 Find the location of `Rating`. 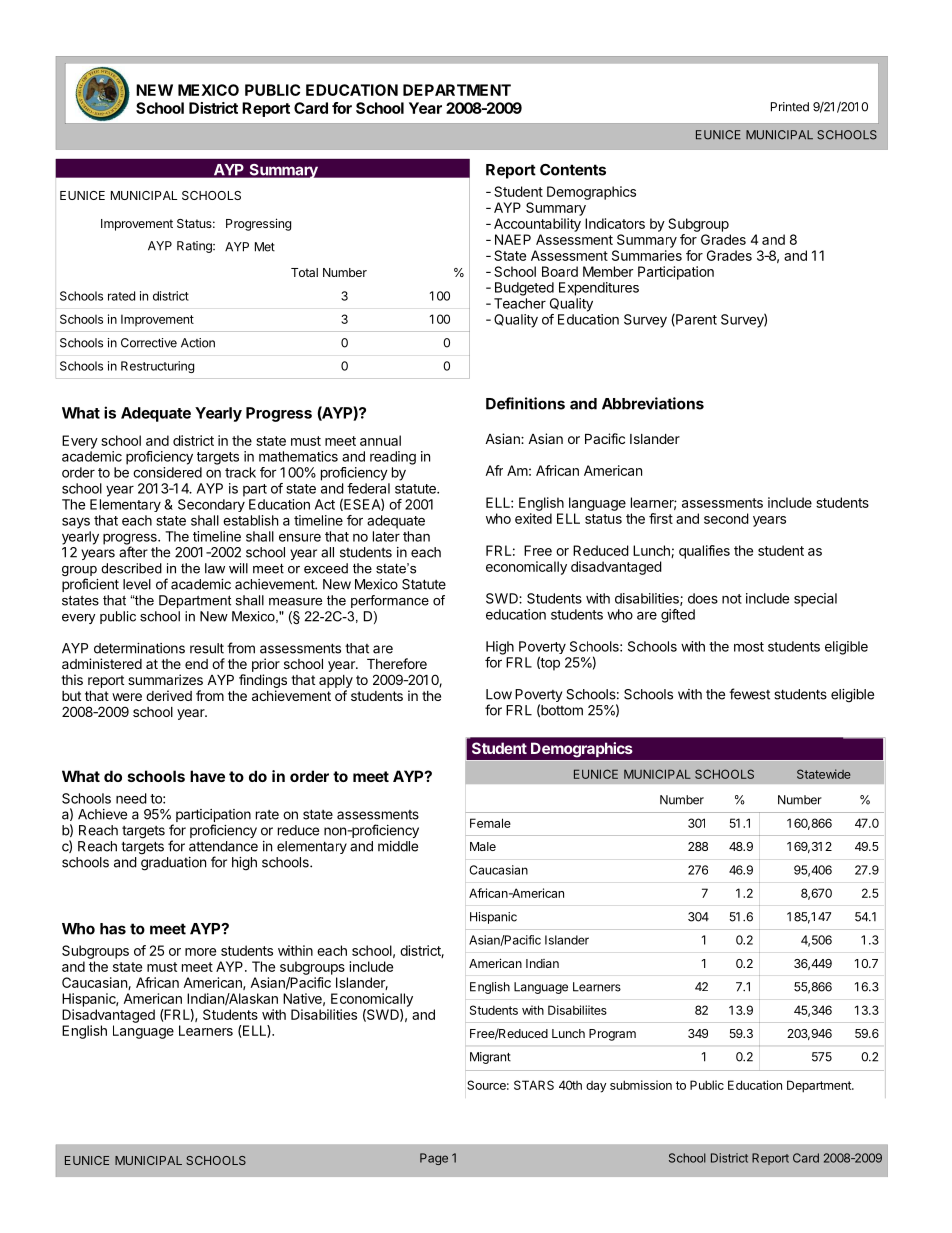

Rating is located at coordinates (195, 247).
